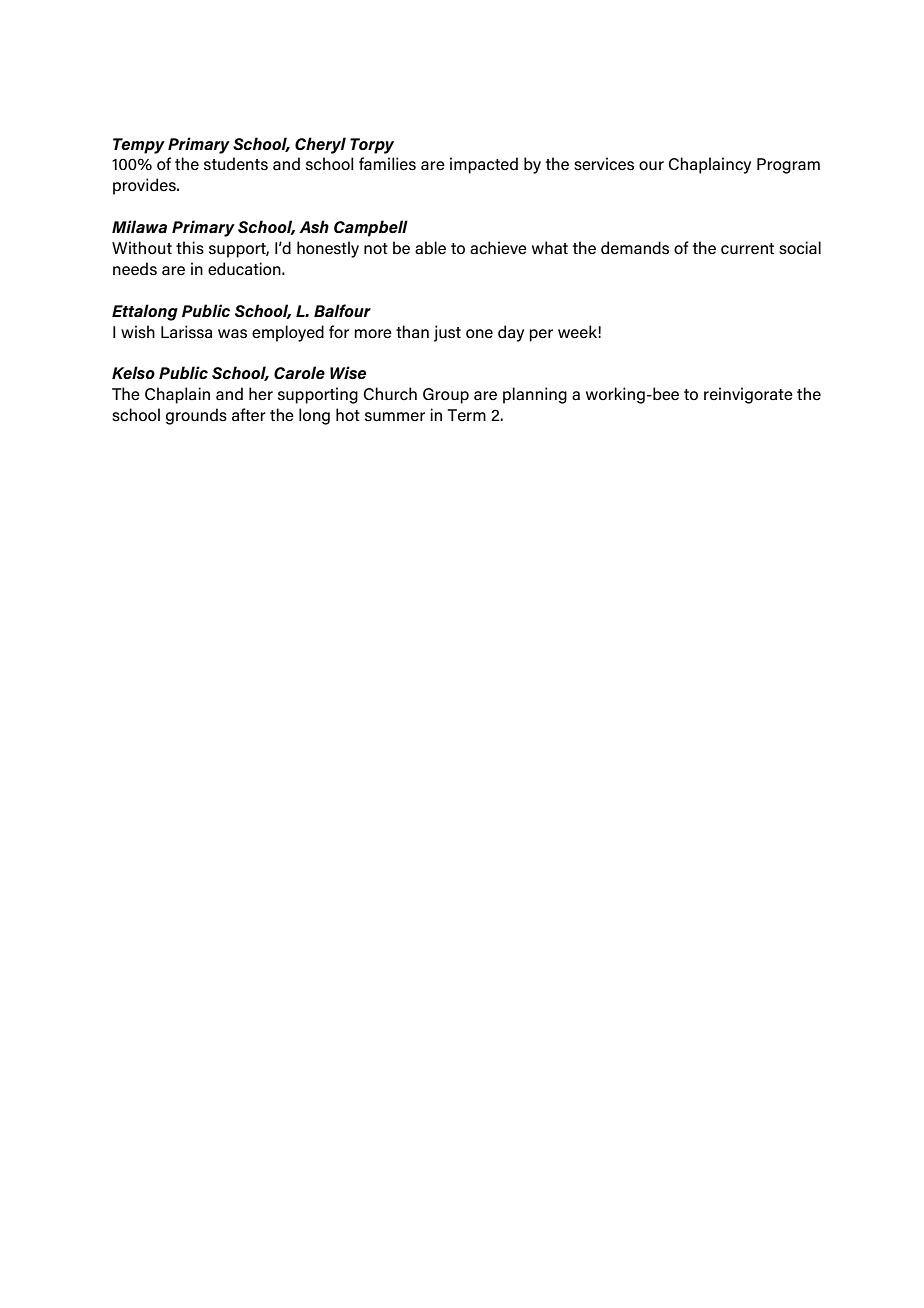 This image has height=1308, width=924. Describe the element at coordinates (466, 415) in the image. I see `Term` at that location.
